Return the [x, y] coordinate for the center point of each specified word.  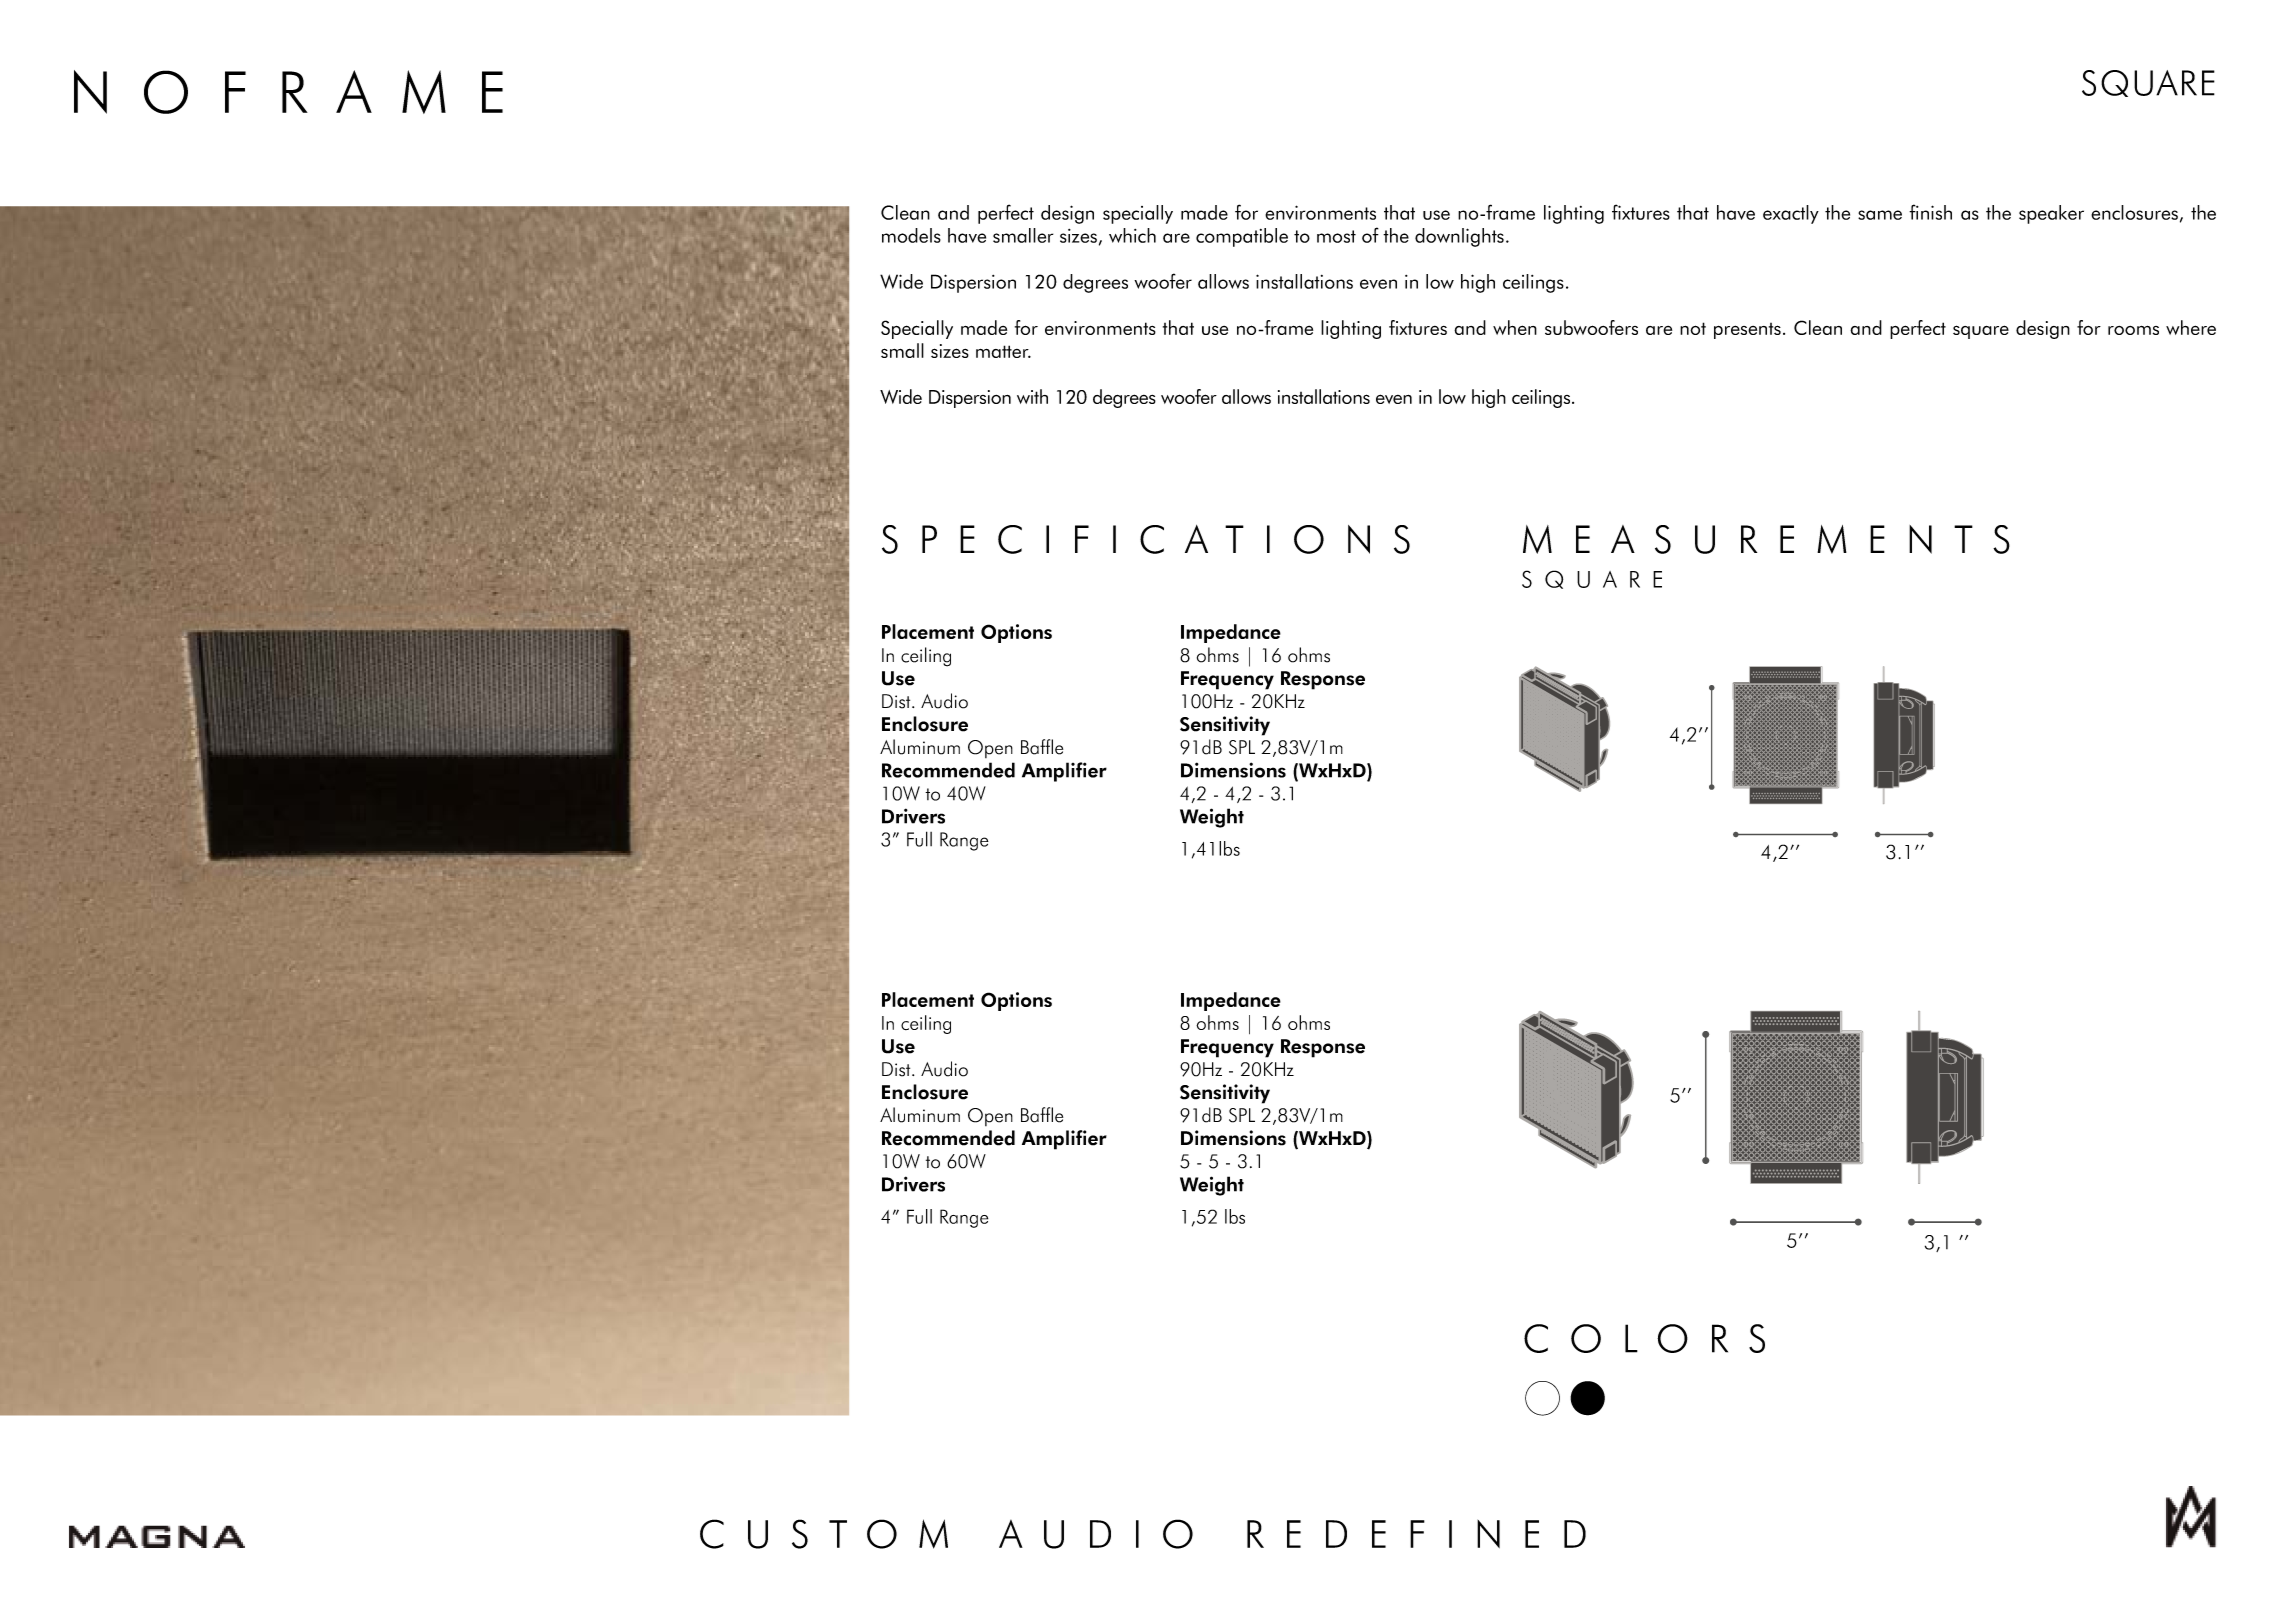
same [1880, 215]
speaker [2051, 214]
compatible [1242, 237]
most [1336, 236]
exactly [1791, 214]
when [1515, 327]
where [2191, 327]
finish [1930, 212]
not [1693, 328]
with [1032, 396]
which [1132, 235]
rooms [2133, 330]
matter [1003, 351]
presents [1747, 331]
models [911, 235]
